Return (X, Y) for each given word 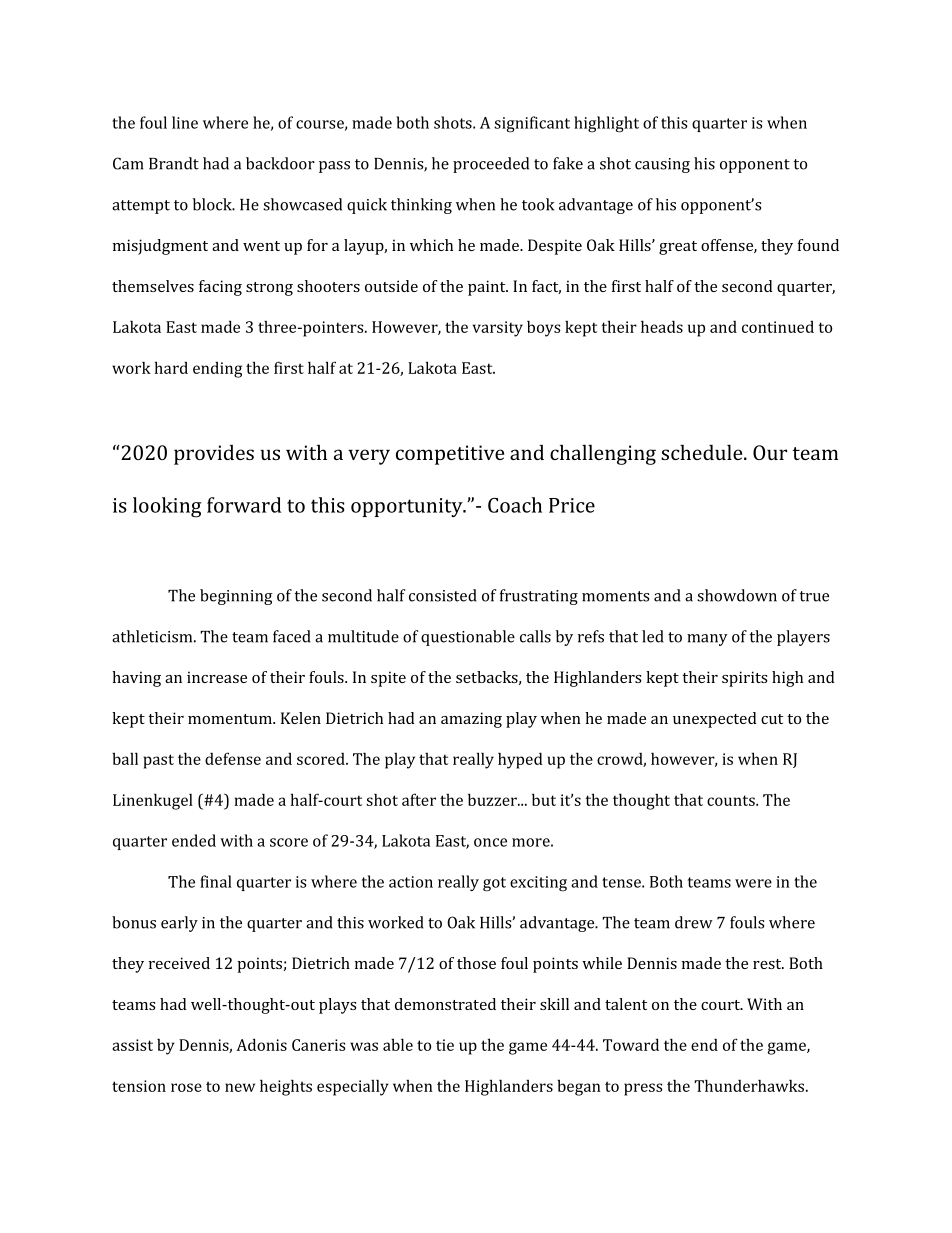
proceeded (491, 165)
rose (186, 1087)
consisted (442, 595)
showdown (737, 595)
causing (662, 165)
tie (445, 1045)
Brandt (174, 163)
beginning (236, 597)
